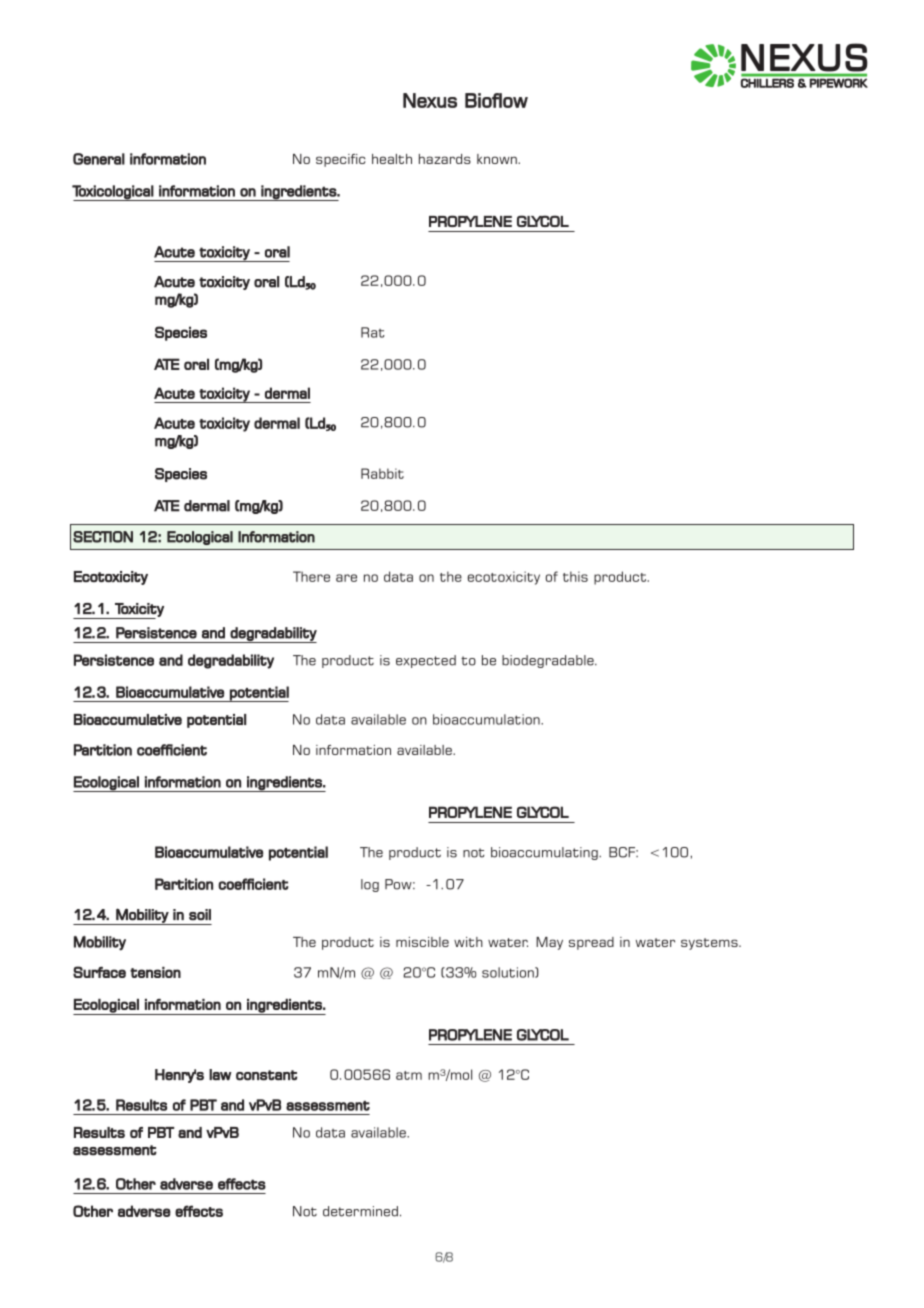  What do you see at coordinates (220, 1075) in the image?
I see `law` at bounding box center [220, 1075].
